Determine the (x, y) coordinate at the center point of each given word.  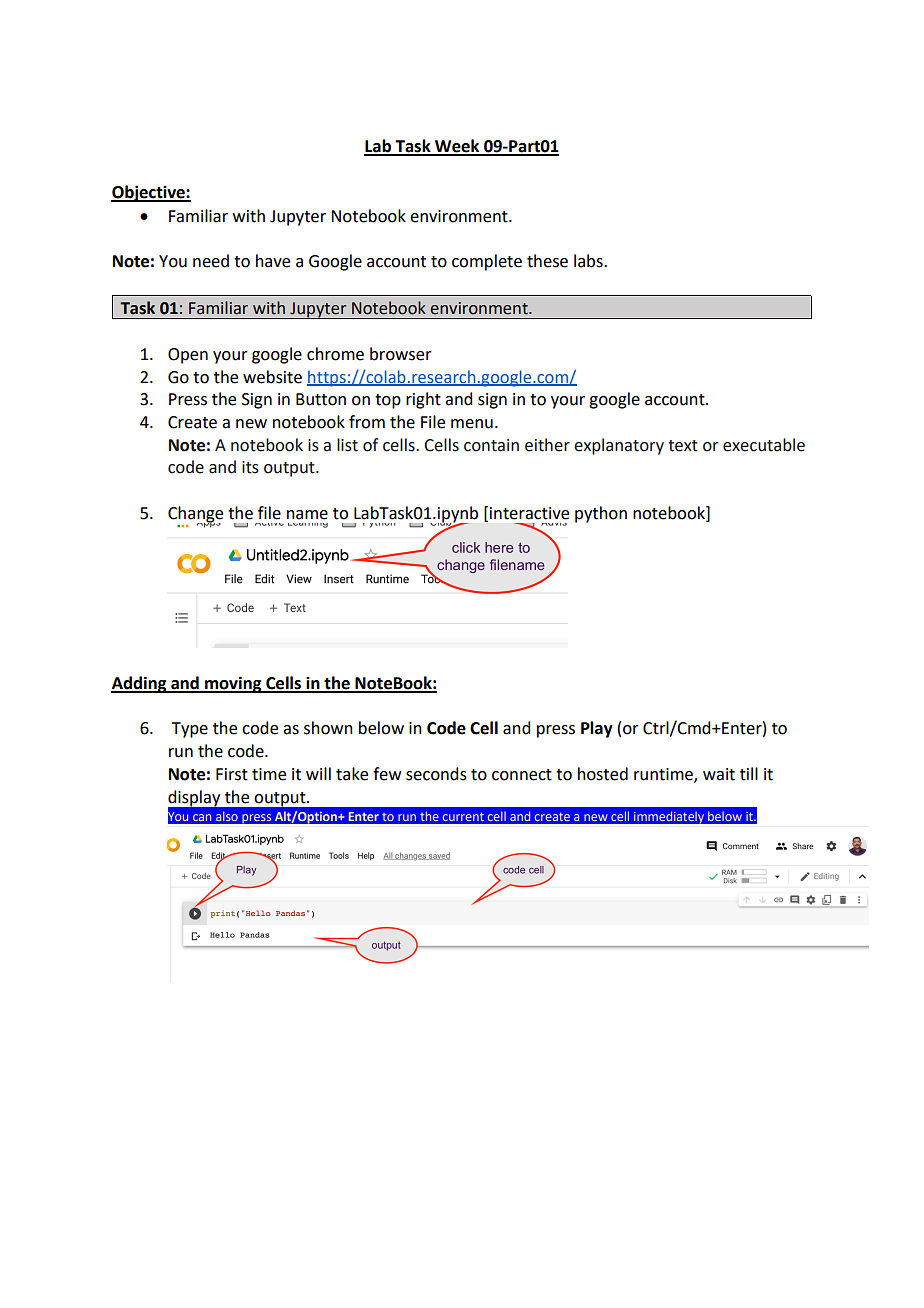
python (601, 514)
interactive (529, 513)
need (211, 261)
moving (233, 684)
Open (188, 356)
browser (401, 354)
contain (491, 445)
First (232, 774)
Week (457, 147)
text (683, 446)
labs (589, 261)
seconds (436, 774)
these (547, 261)
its (250, 467)
